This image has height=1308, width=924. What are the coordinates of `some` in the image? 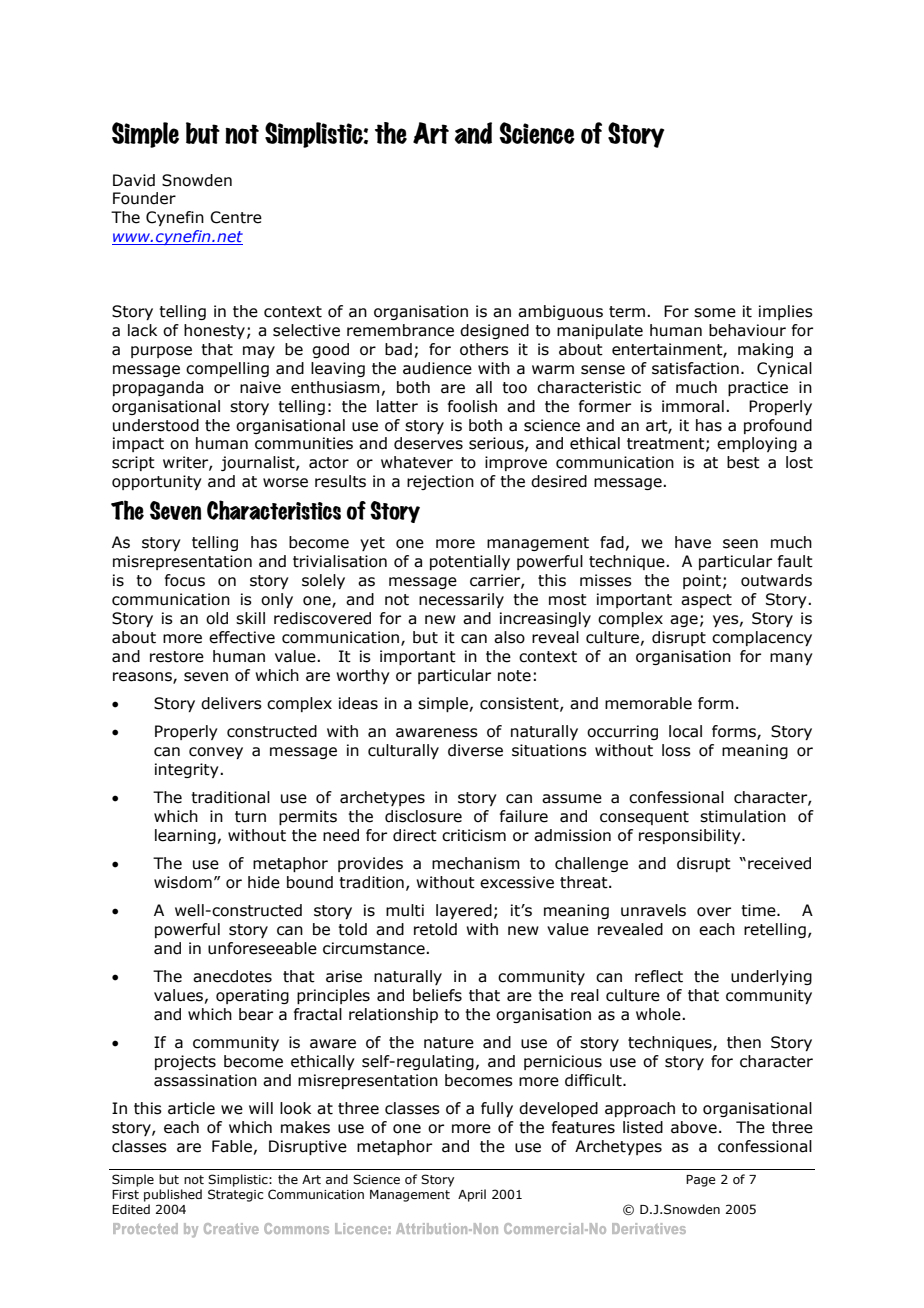 It's located at (715, 313).
